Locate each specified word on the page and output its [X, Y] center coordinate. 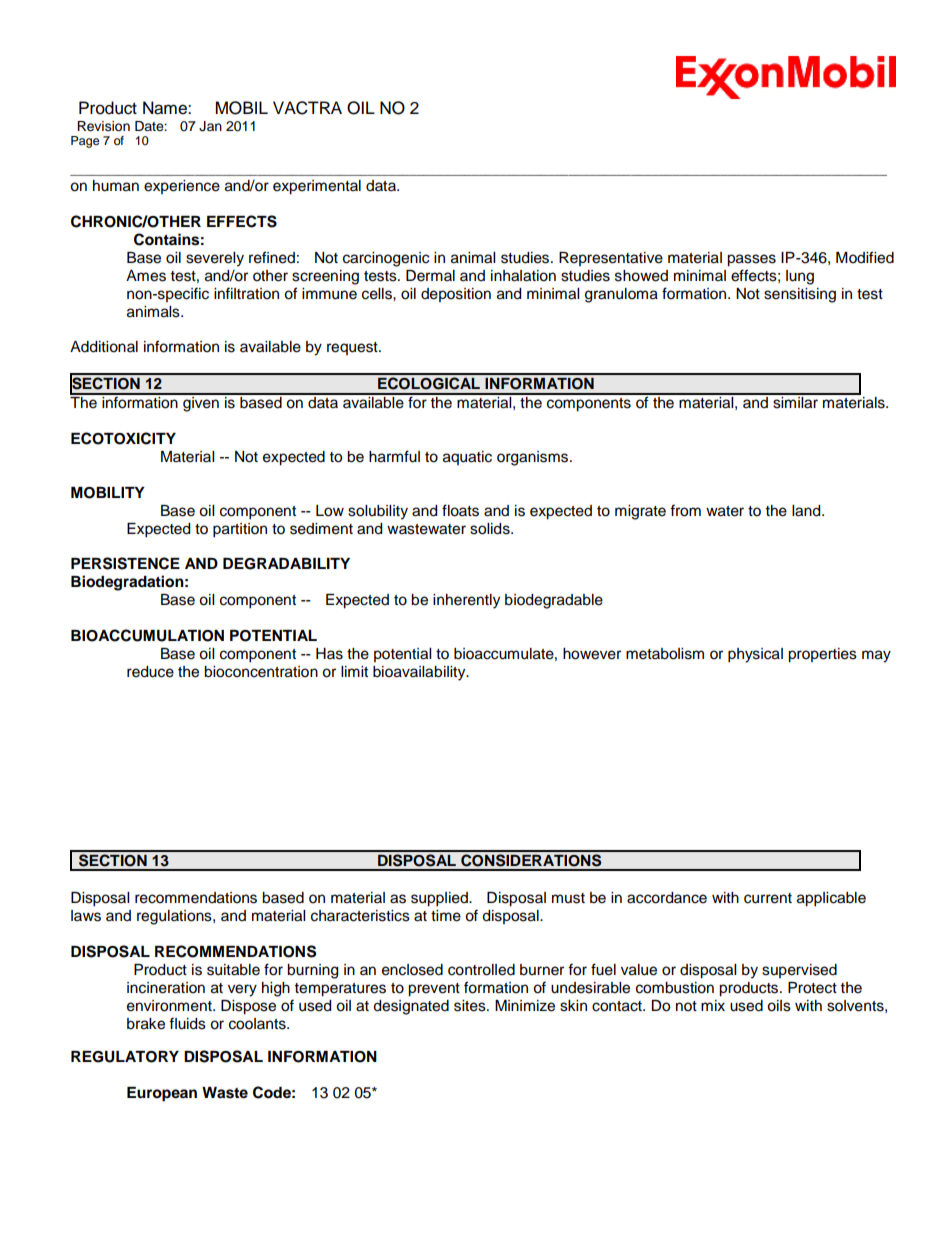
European [162, 1094]
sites [471, 1006]
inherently [466, 601]
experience [182, 187]
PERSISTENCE [125, 563]
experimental [317, 187]
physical [755, 655]
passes [751, 260]
